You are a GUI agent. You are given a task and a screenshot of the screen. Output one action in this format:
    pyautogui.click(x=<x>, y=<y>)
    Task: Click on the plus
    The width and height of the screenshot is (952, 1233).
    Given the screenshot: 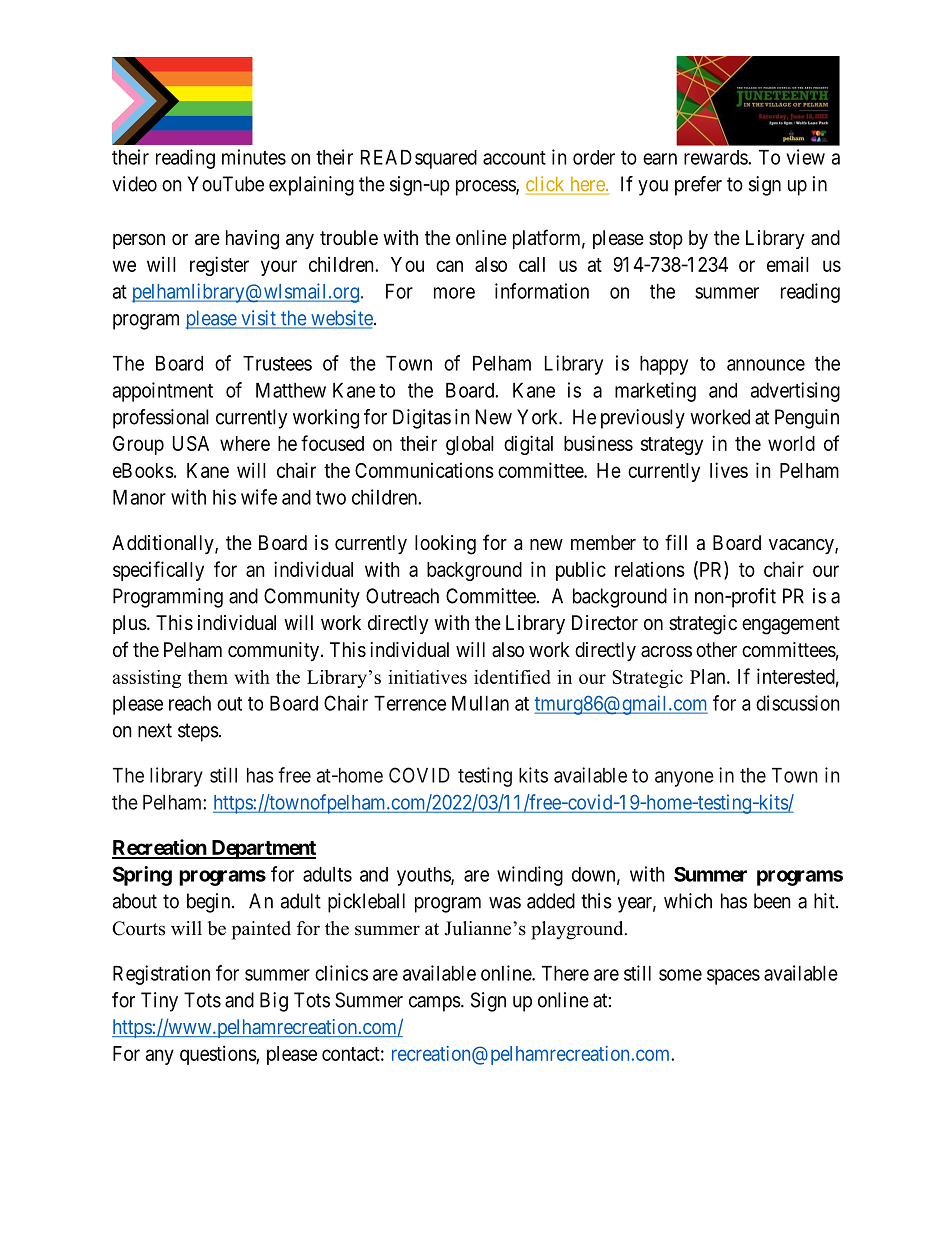 What is the action you would take?
    pyautogui.click(x=130, y=624)
